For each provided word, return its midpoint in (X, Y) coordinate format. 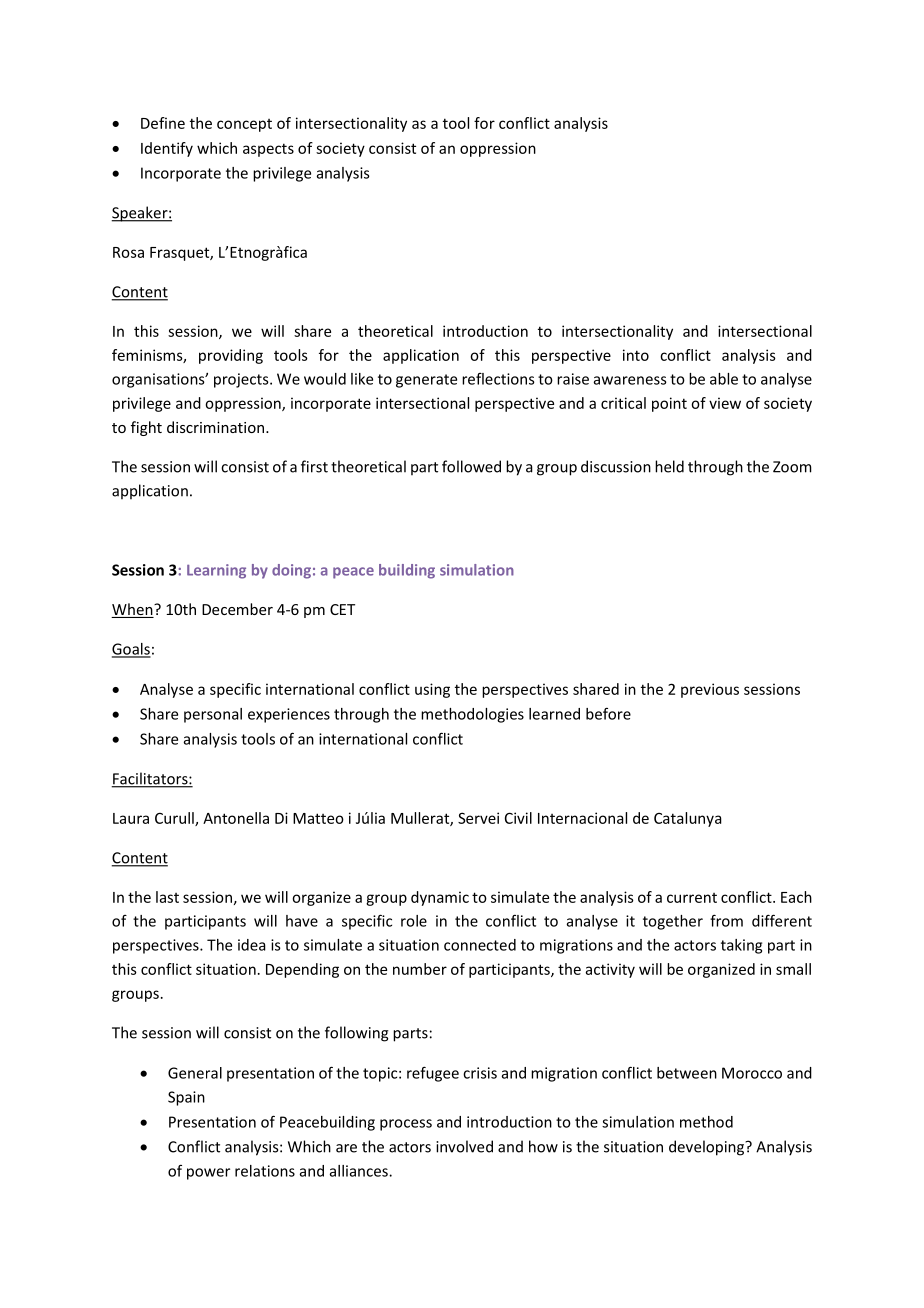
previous (710, 690)
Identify (167, 149)
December (237, 609)
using (432, 690)
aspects (268, 150)
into (636, 355)
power (208, 1174)
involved (464, 1146)
